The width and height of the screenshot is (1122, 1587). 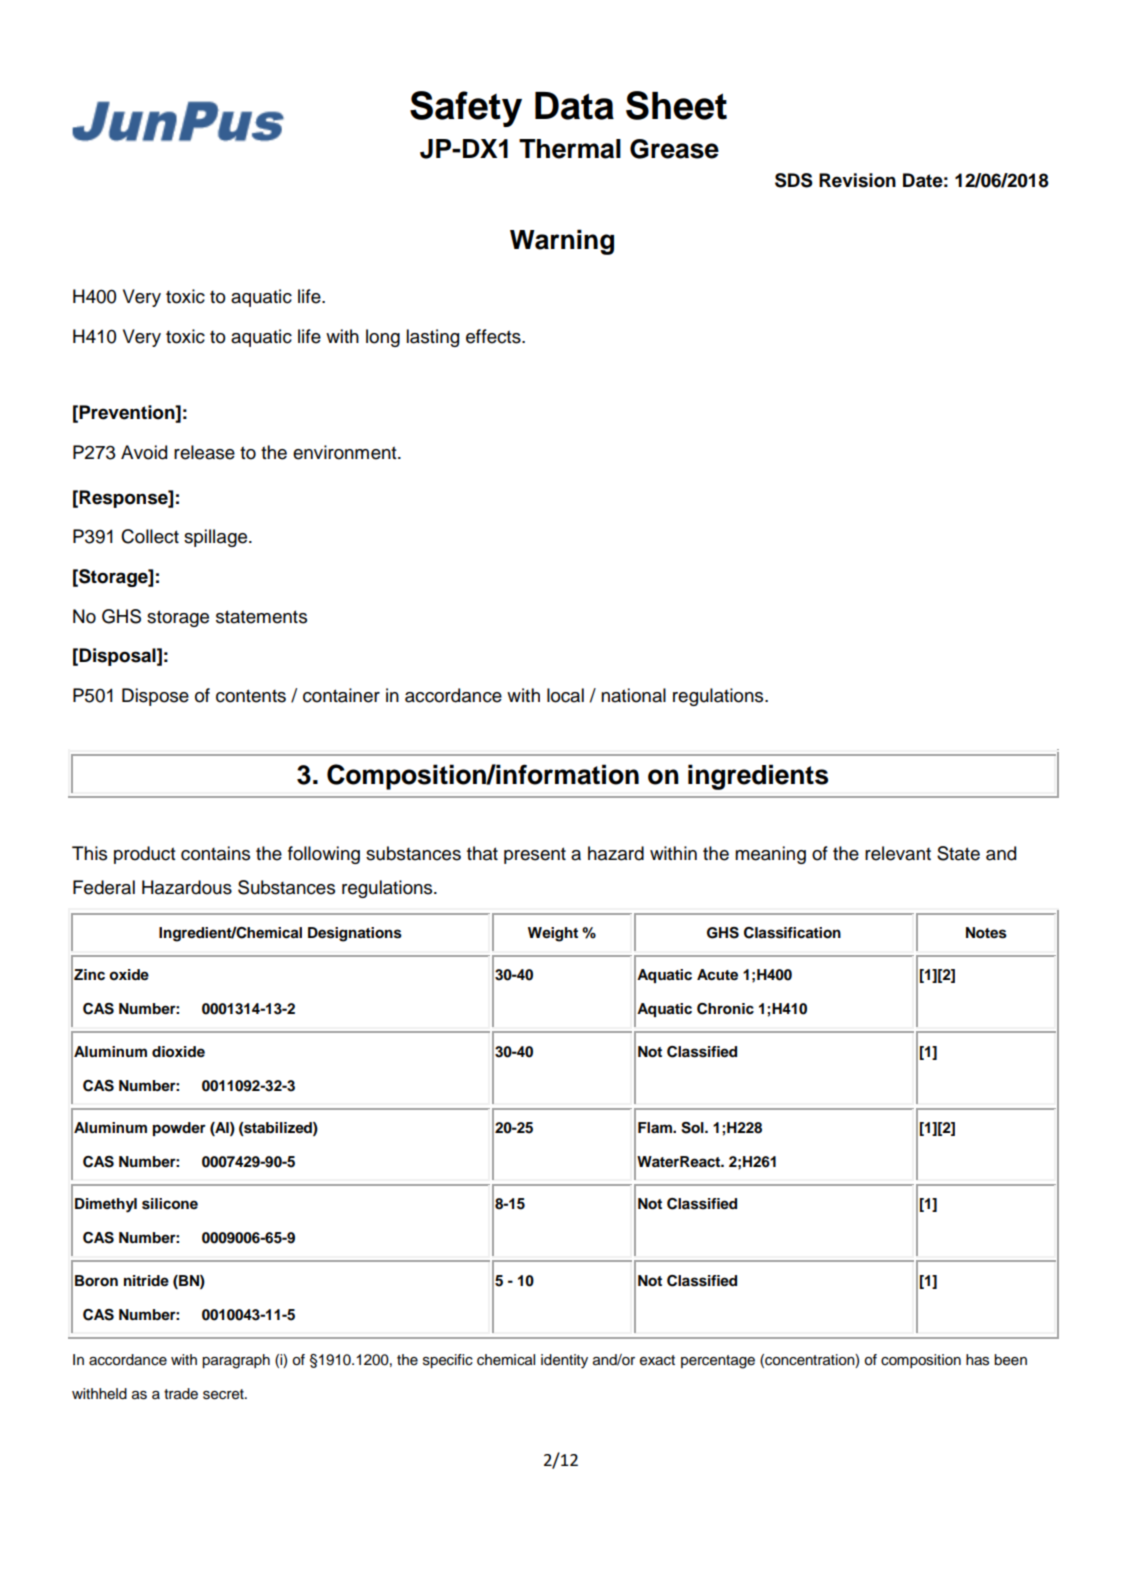 What do you see at coordinates (565, 695) in the screenshot?
I see `local` at bounding box center [565, 695].
